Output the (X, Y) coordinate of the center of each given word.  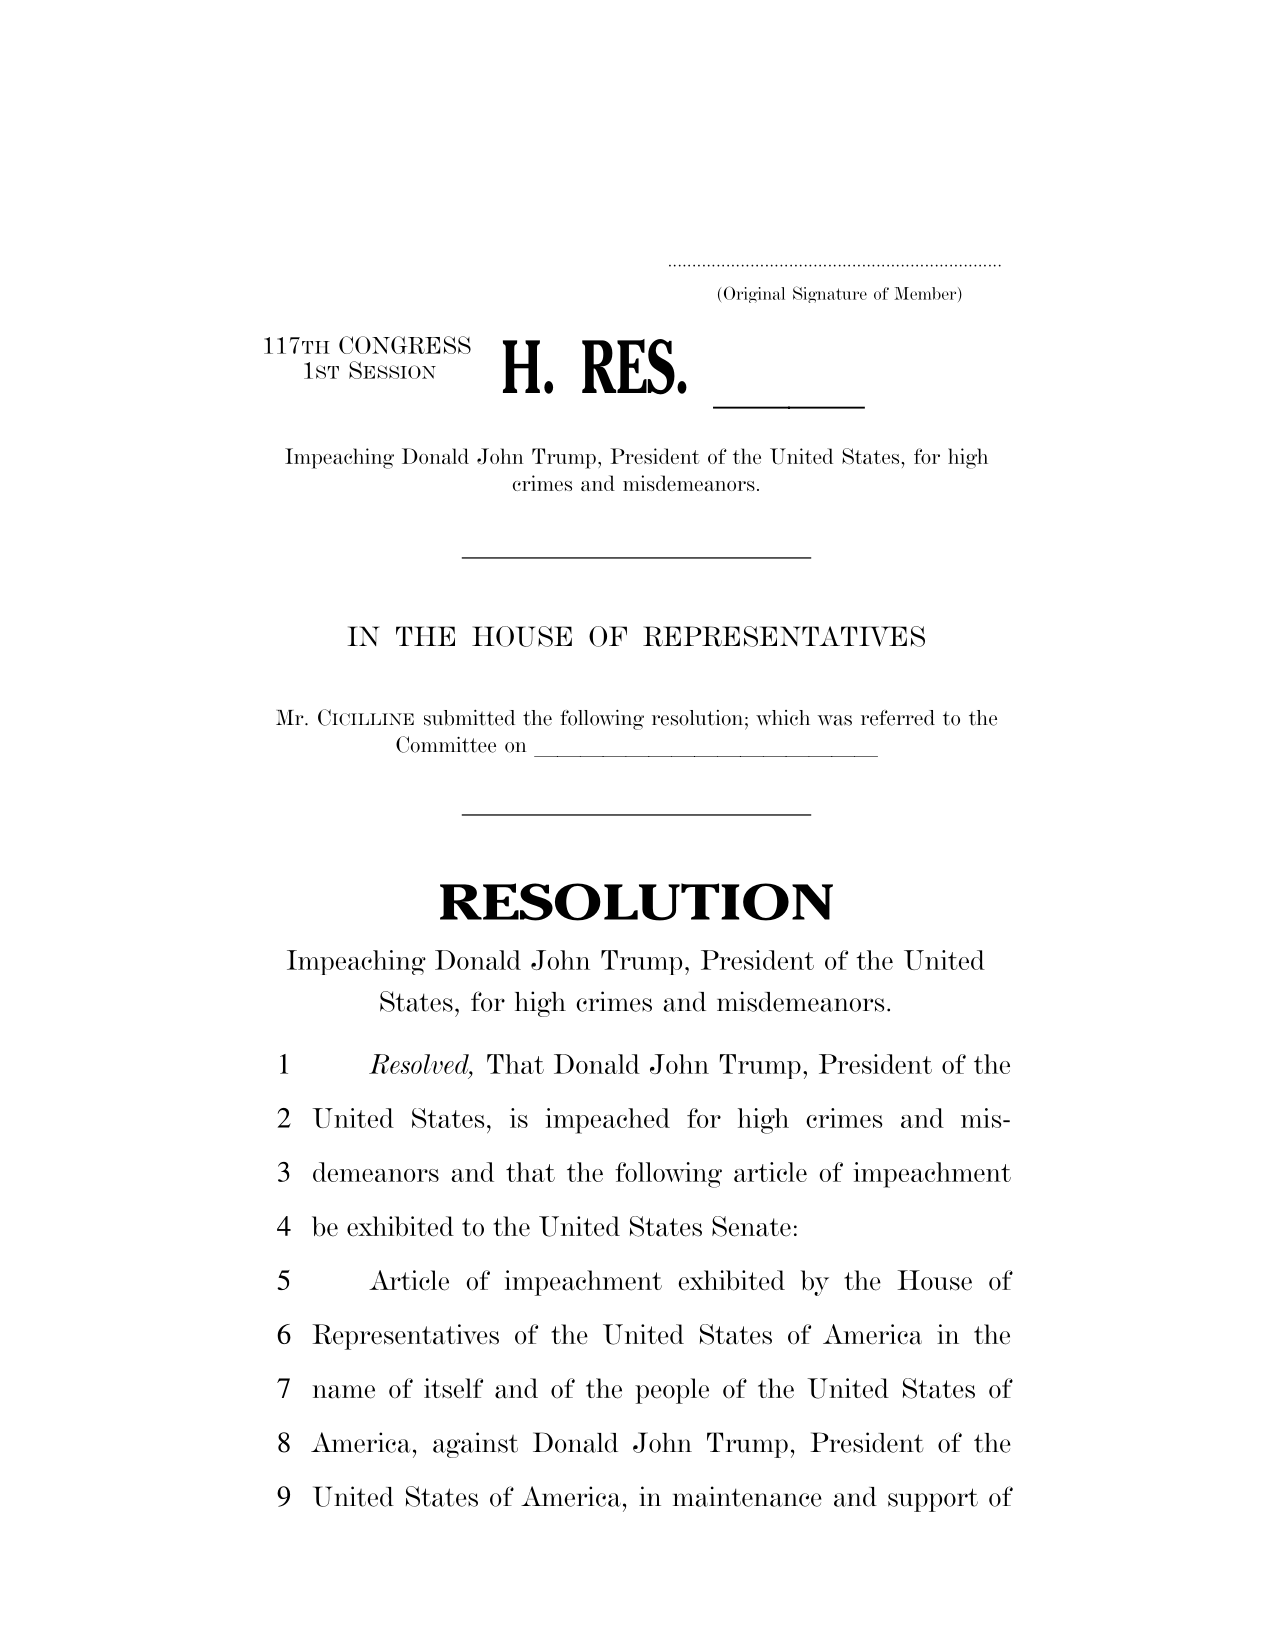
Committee (446, 744)
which (783, 718)
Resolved (420, 1064)
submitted (469, 718)
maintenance (747, 1496)
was (834, 720)
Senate (751, 1226)
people (672, 1391)
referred (898, 718)
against (475, 1445)
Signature (830, 294)
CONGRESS (405, 345)
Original (754, 294)
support (933, 1500)
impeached (607, 1121)
